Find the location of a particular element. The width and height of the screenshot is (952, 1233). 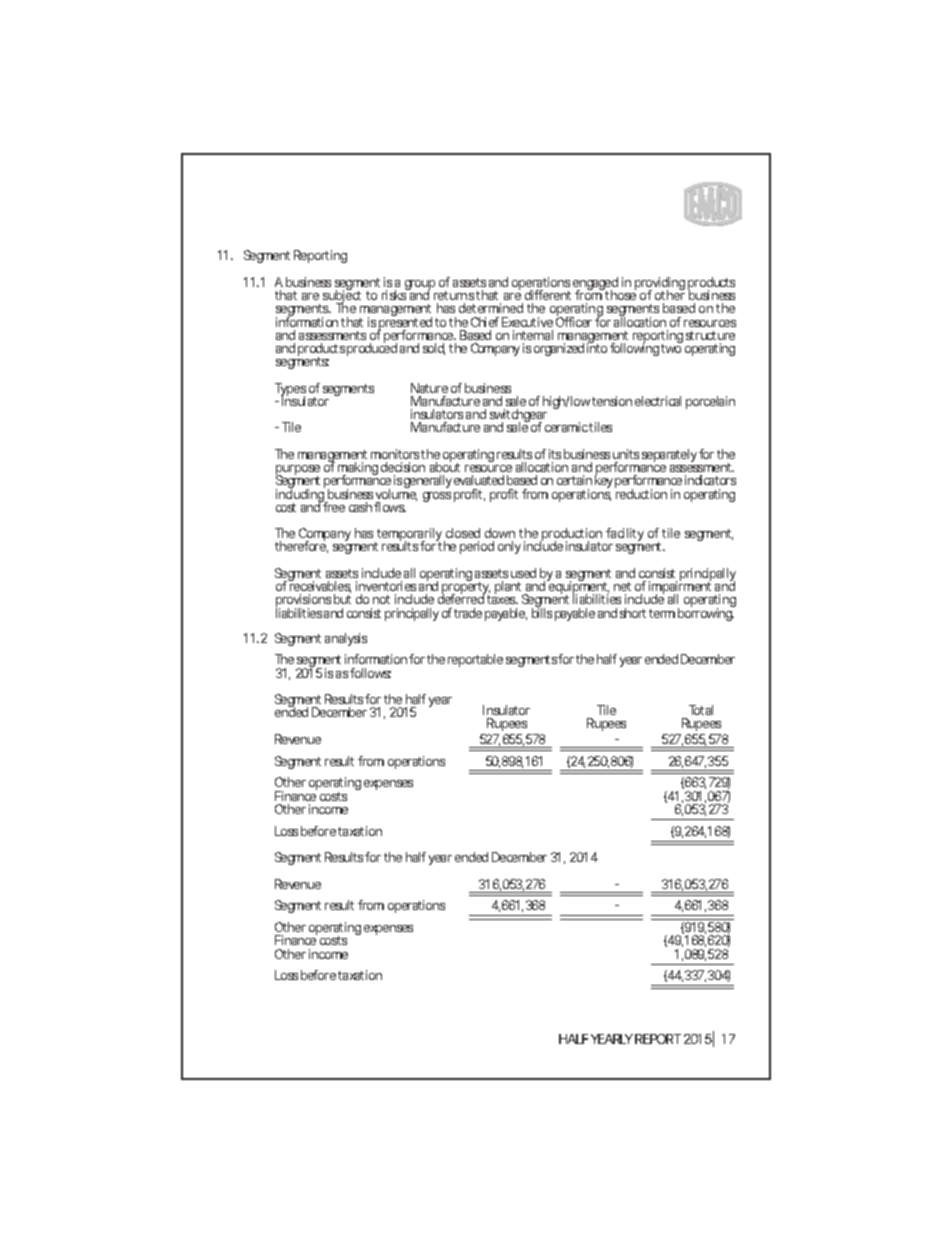

units is located at coordinates (626, 454).
